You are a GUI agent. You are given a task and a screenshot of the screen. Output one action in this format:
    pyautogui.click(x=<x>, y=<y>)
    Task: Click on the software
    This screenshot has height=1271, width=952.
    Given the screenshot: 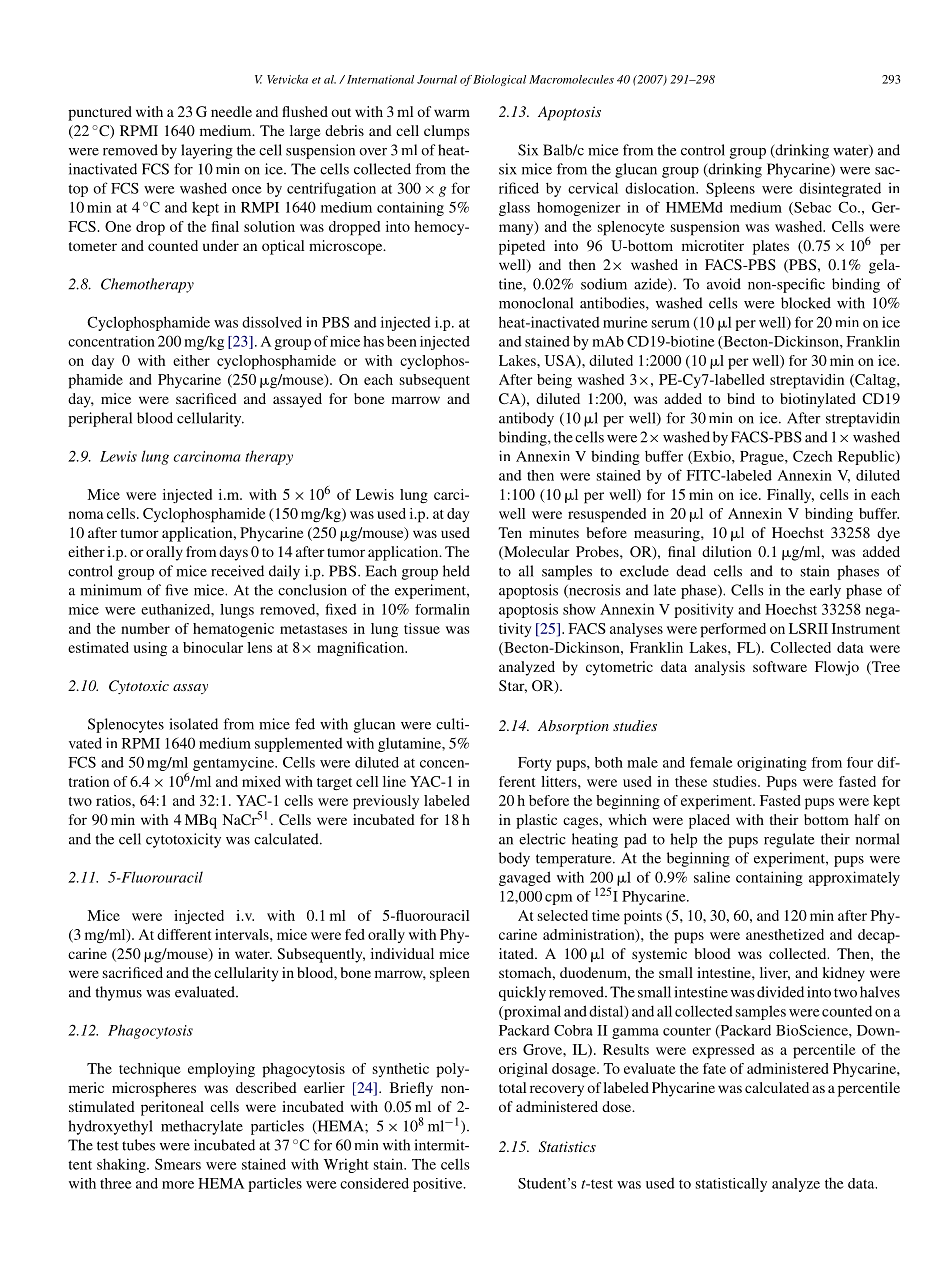 What is the action you would take?
    pyautogui.click(x=780, y=666)
